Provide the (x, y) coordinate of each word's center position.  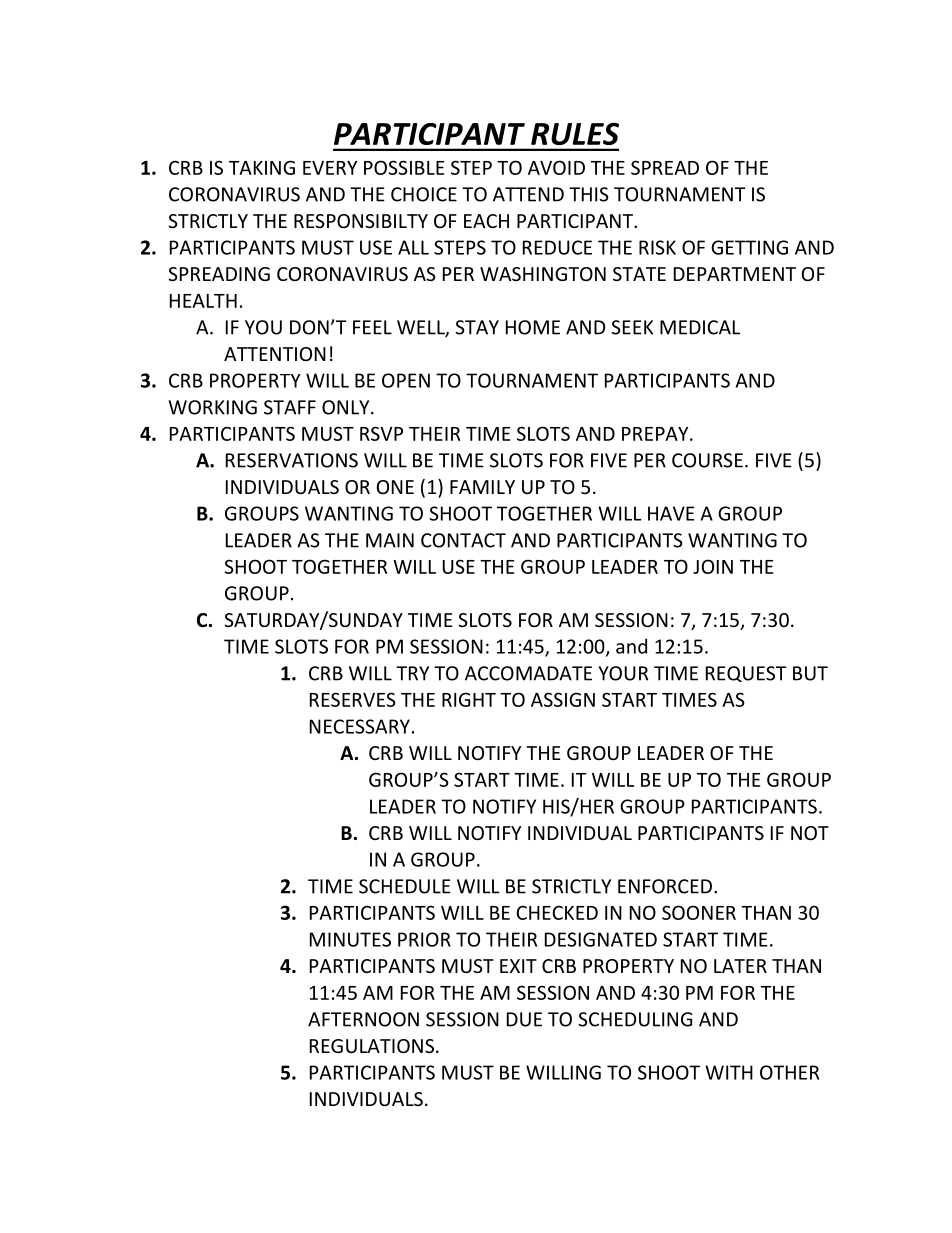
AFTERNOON (363, 1019)
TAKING (262, 167)
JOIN (713, 566)
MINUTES (350, 939)
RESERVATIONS (292, 460)
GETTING (749, 247)
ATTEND (528, 194)
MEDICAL (700, 327)
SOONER (699, 912)
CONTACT (463, 540)
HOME (533, 327)
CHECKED (557, 912)
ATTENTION (275, 354)
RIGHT (469, 699)
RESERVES (353, 699)
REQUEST (746, 674)
